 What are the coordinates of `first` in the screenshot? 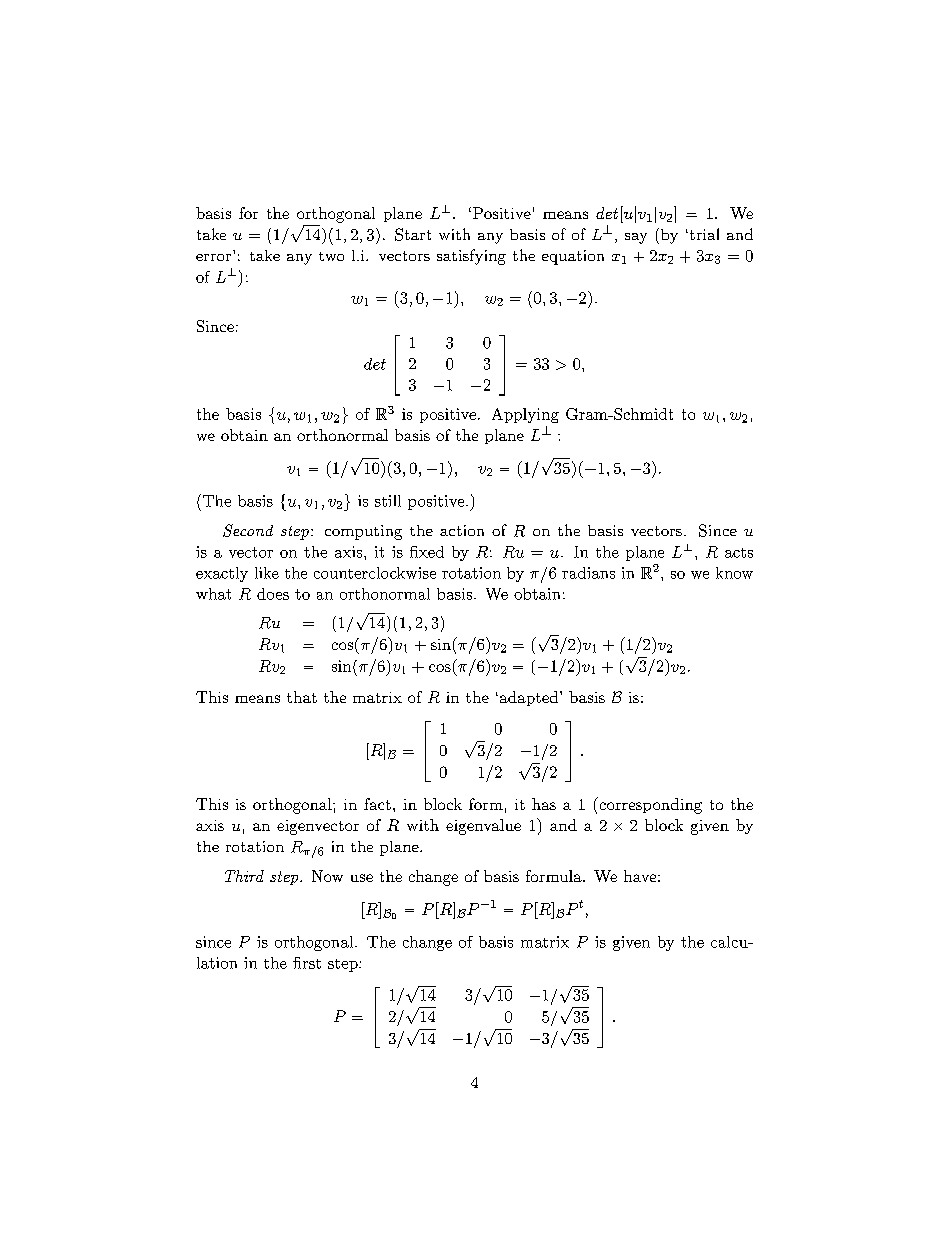 It's located at (307, 963).
